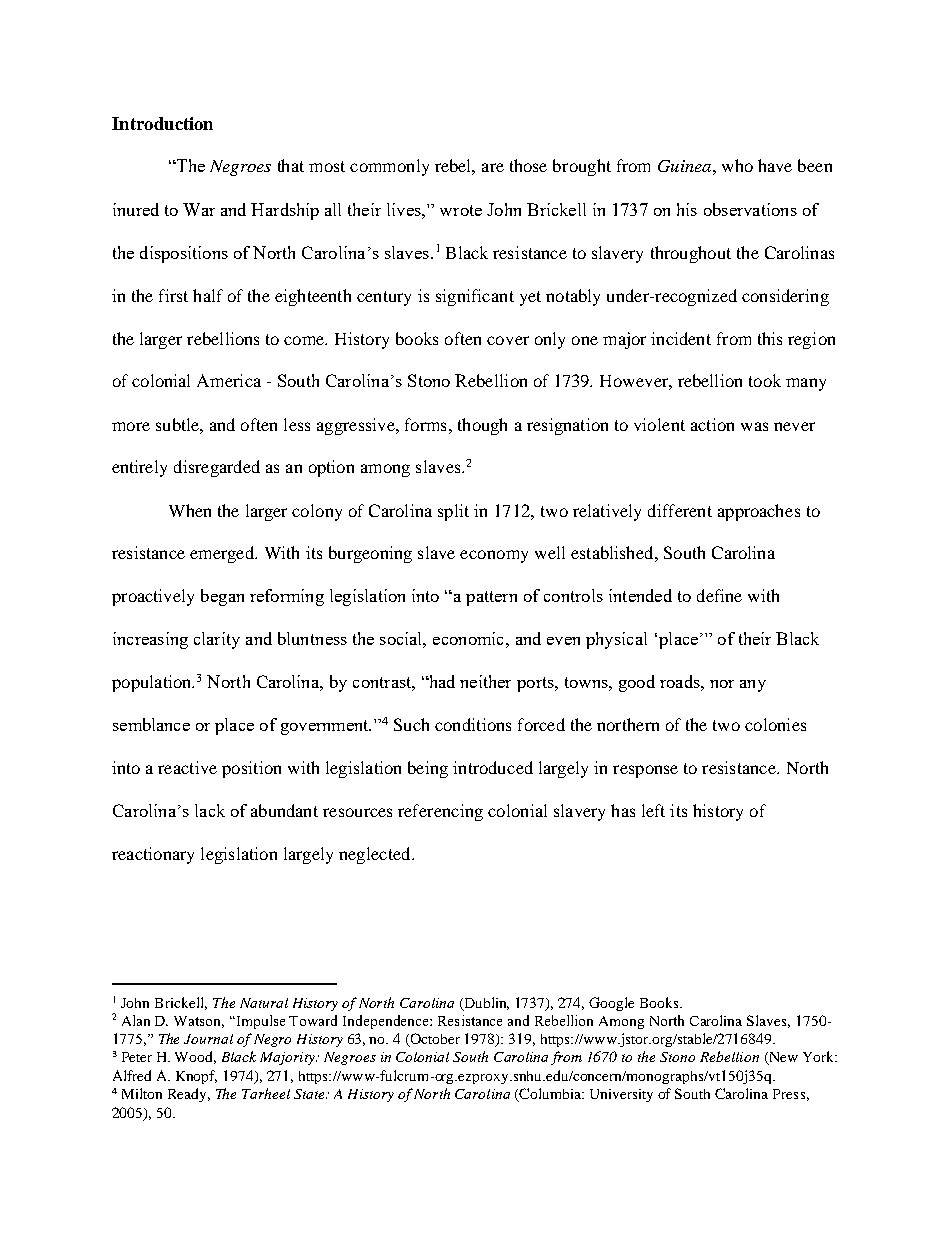  I want to click on though, so click(482, 426).
